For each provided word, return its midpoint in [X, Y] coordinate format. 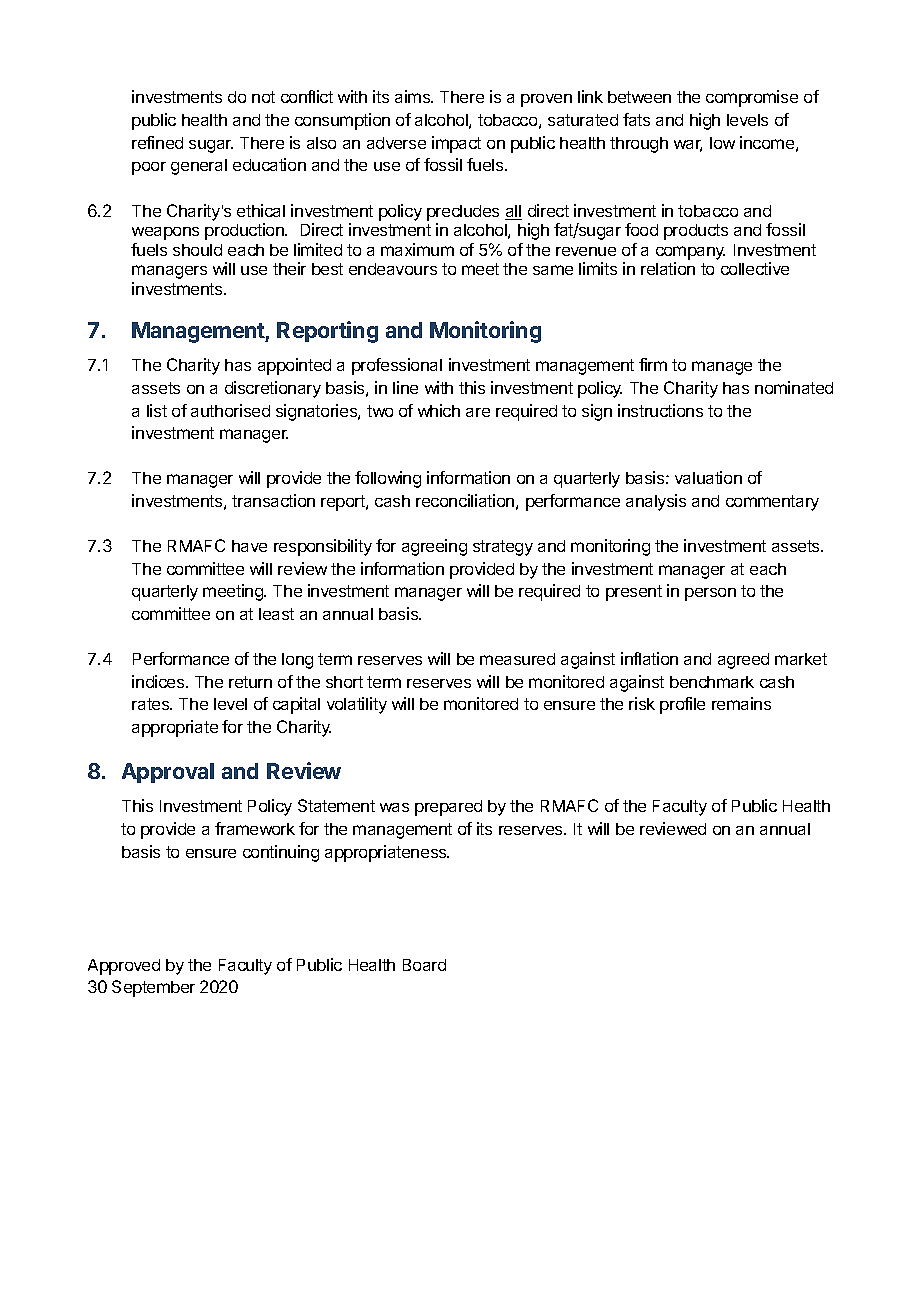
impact [456, 144]
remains [741, 703]
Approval [168, 773]
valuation [708, 477]
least [276, 614]
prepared [448, 808]
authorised [230, 410]
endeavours [393, 269]
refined [157, 142]
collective [755, 268]
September [153, 988]
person [710, 594]
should [197, 250]
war [688, 146]
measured [517, 659]
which [439, 410]
